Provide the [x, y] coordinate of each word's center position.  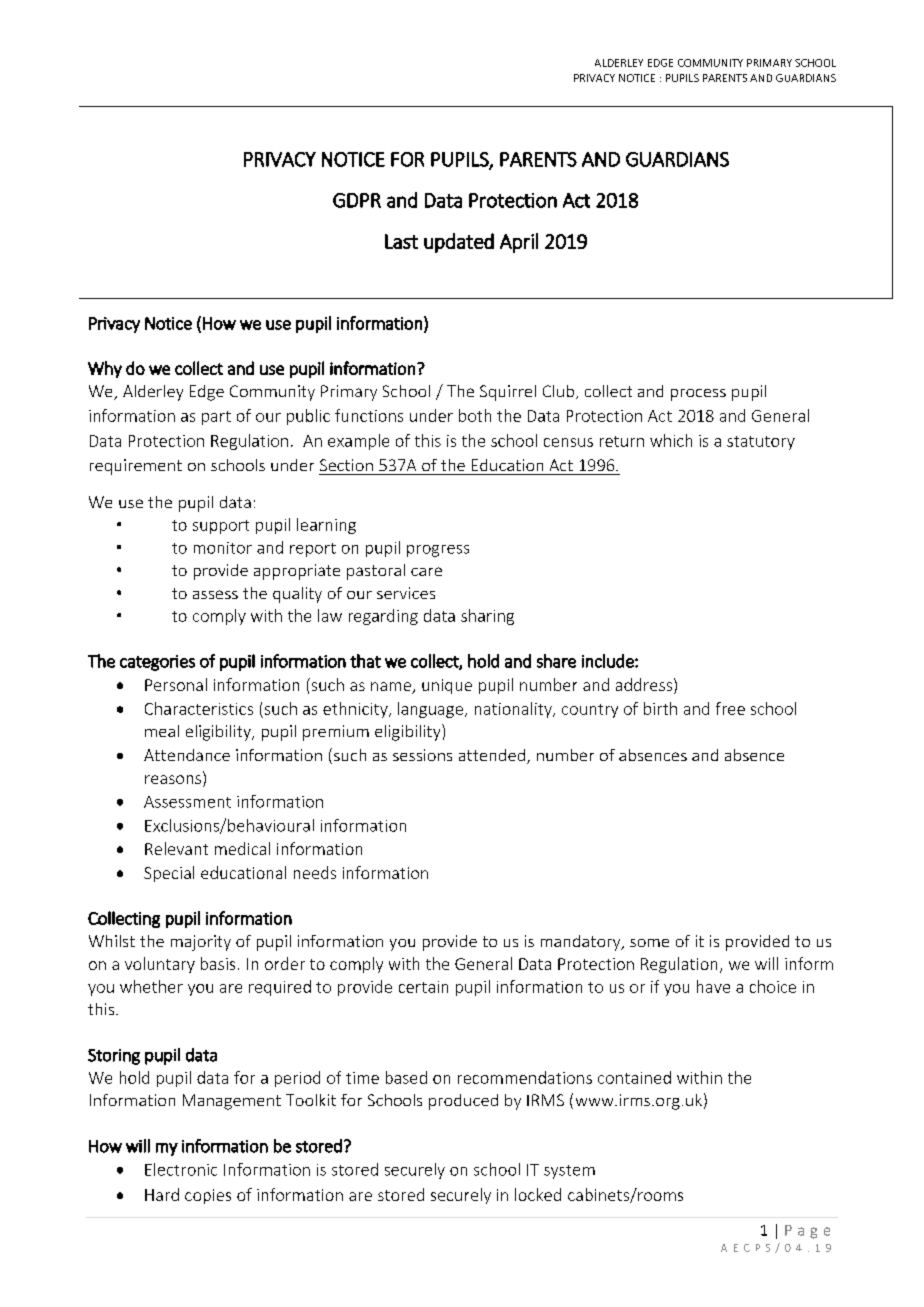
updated [459, 243]
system [569, 1172]
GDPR [357, 200]
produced [463, 1102]
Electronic [181, 1169]
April [519, 243]
